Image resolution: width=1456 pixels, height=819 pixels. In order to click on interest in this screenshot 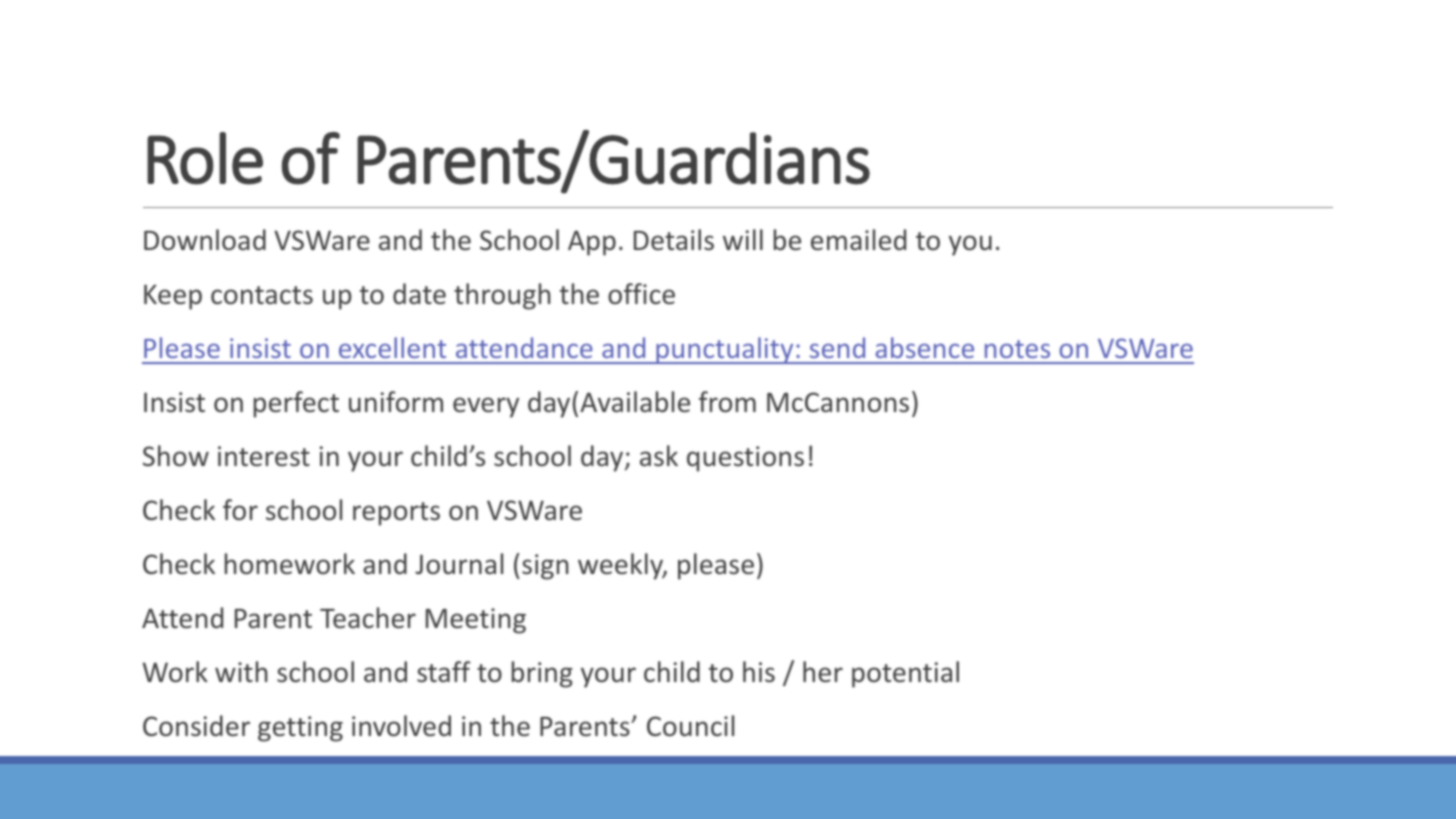, I will do `click(264, 456)`.
